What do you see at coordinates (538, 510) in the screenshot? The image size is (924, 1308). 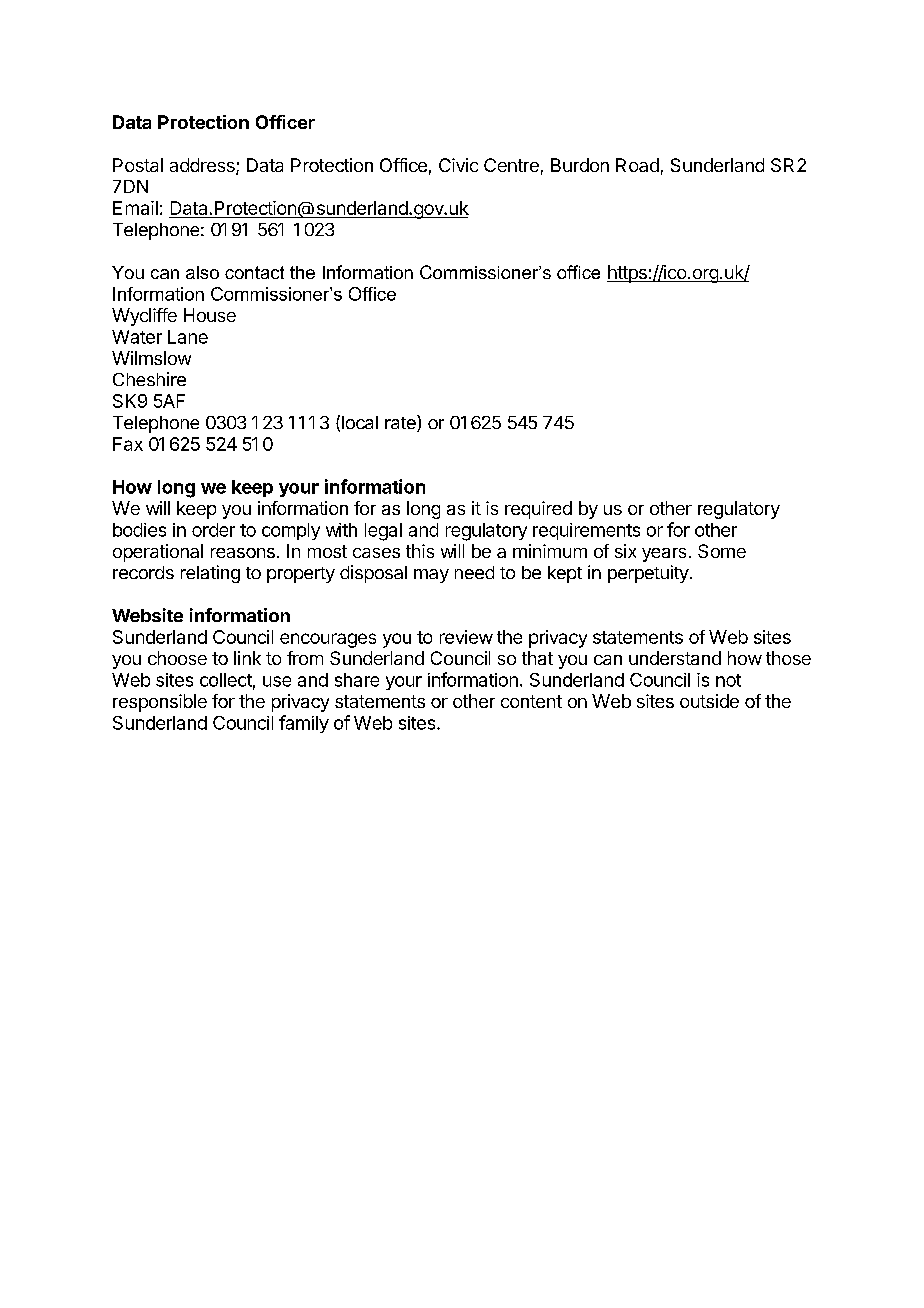 I see `required` at bounding box center [538, 510].
